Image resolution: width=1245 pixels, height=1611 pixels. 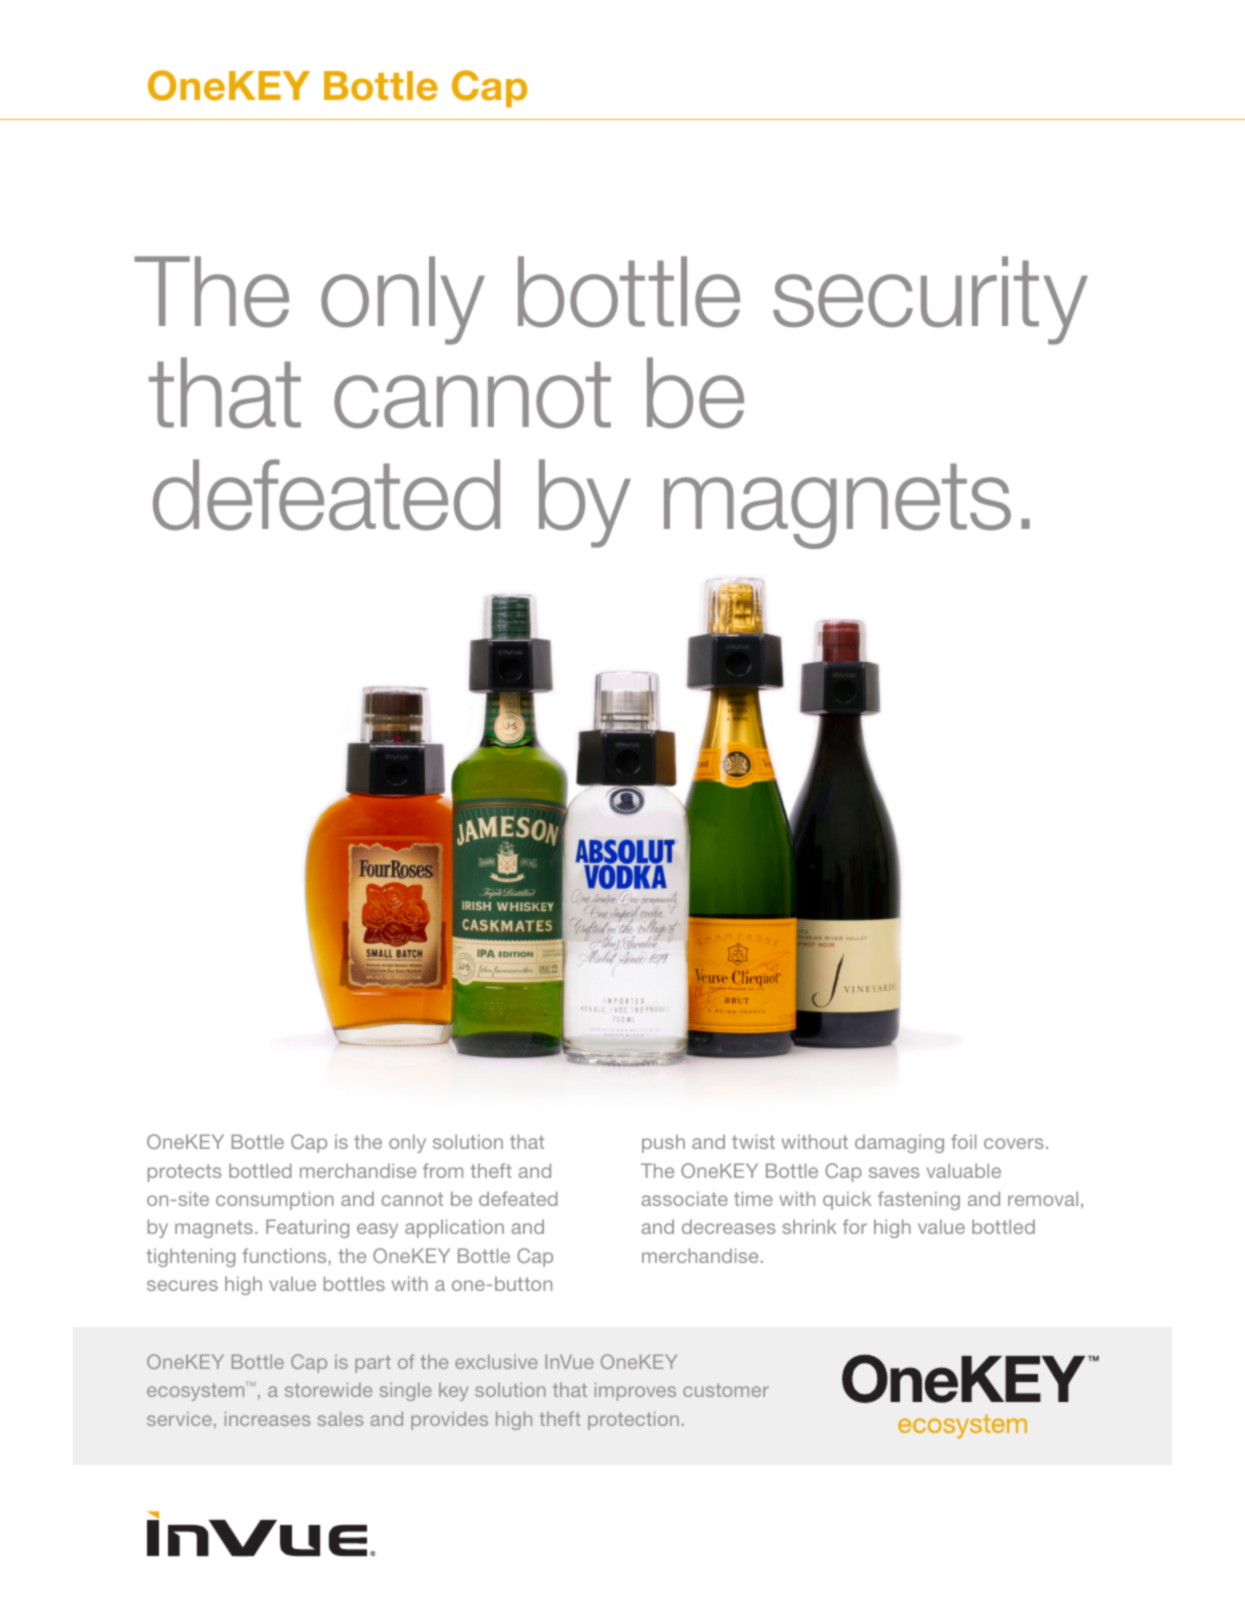 I want to click on security, so click(x=930, y=300).
